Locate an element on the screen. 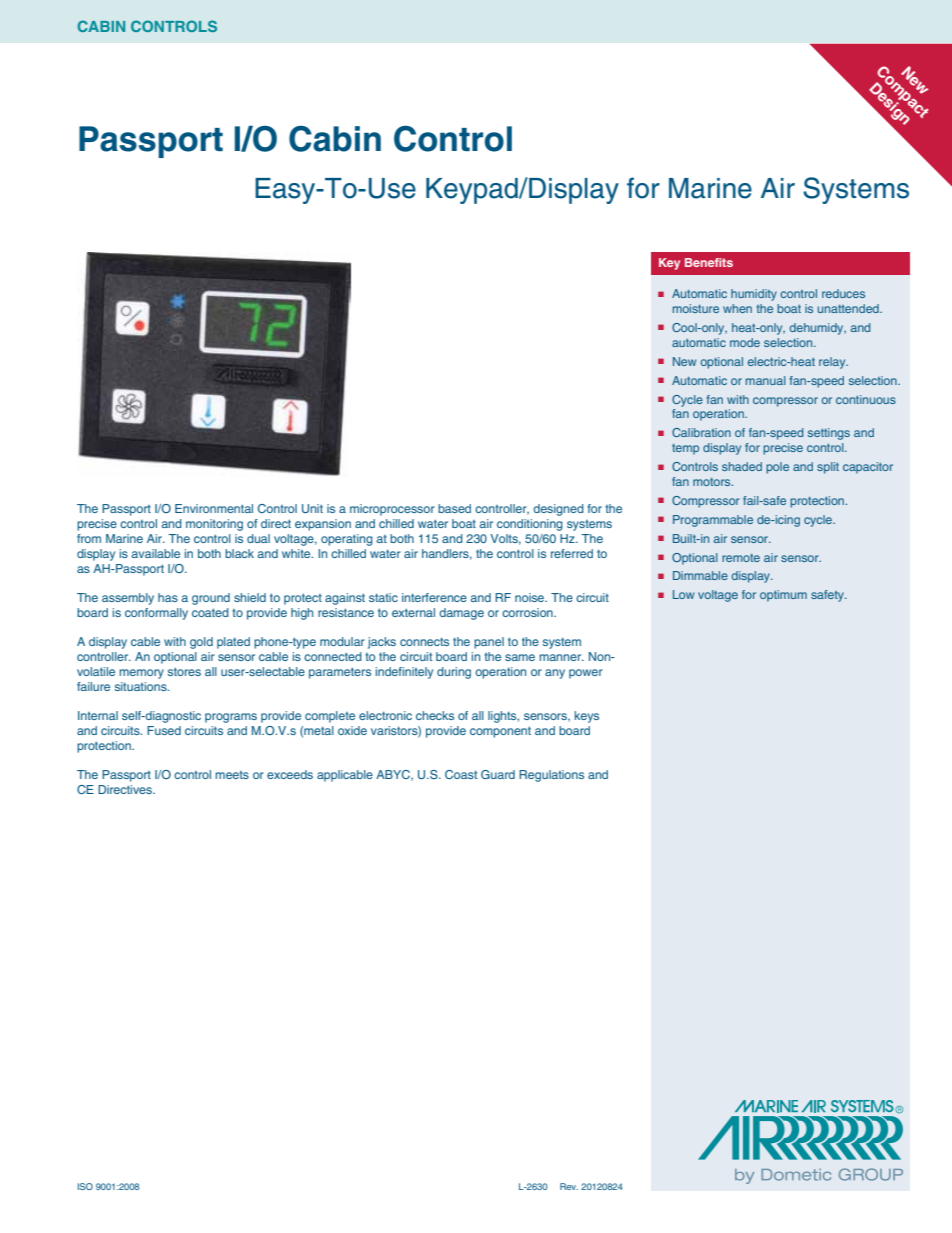  keys is located at coordinates (586, 717).
